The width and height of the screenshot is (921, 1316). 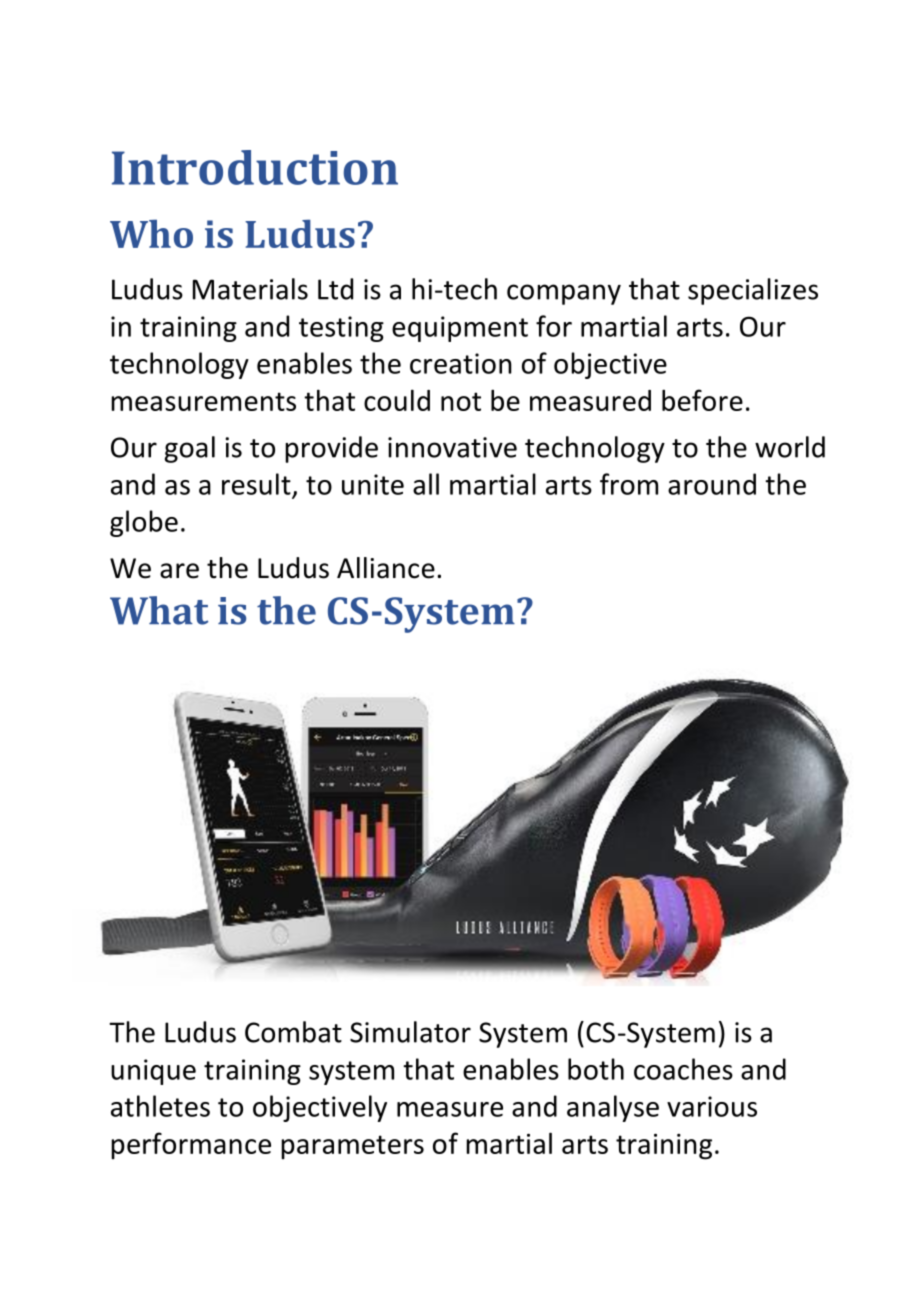 What do you see at coordinates (159, 610) in the screenshot?
I see `What` at bounding box center [159, 610].
